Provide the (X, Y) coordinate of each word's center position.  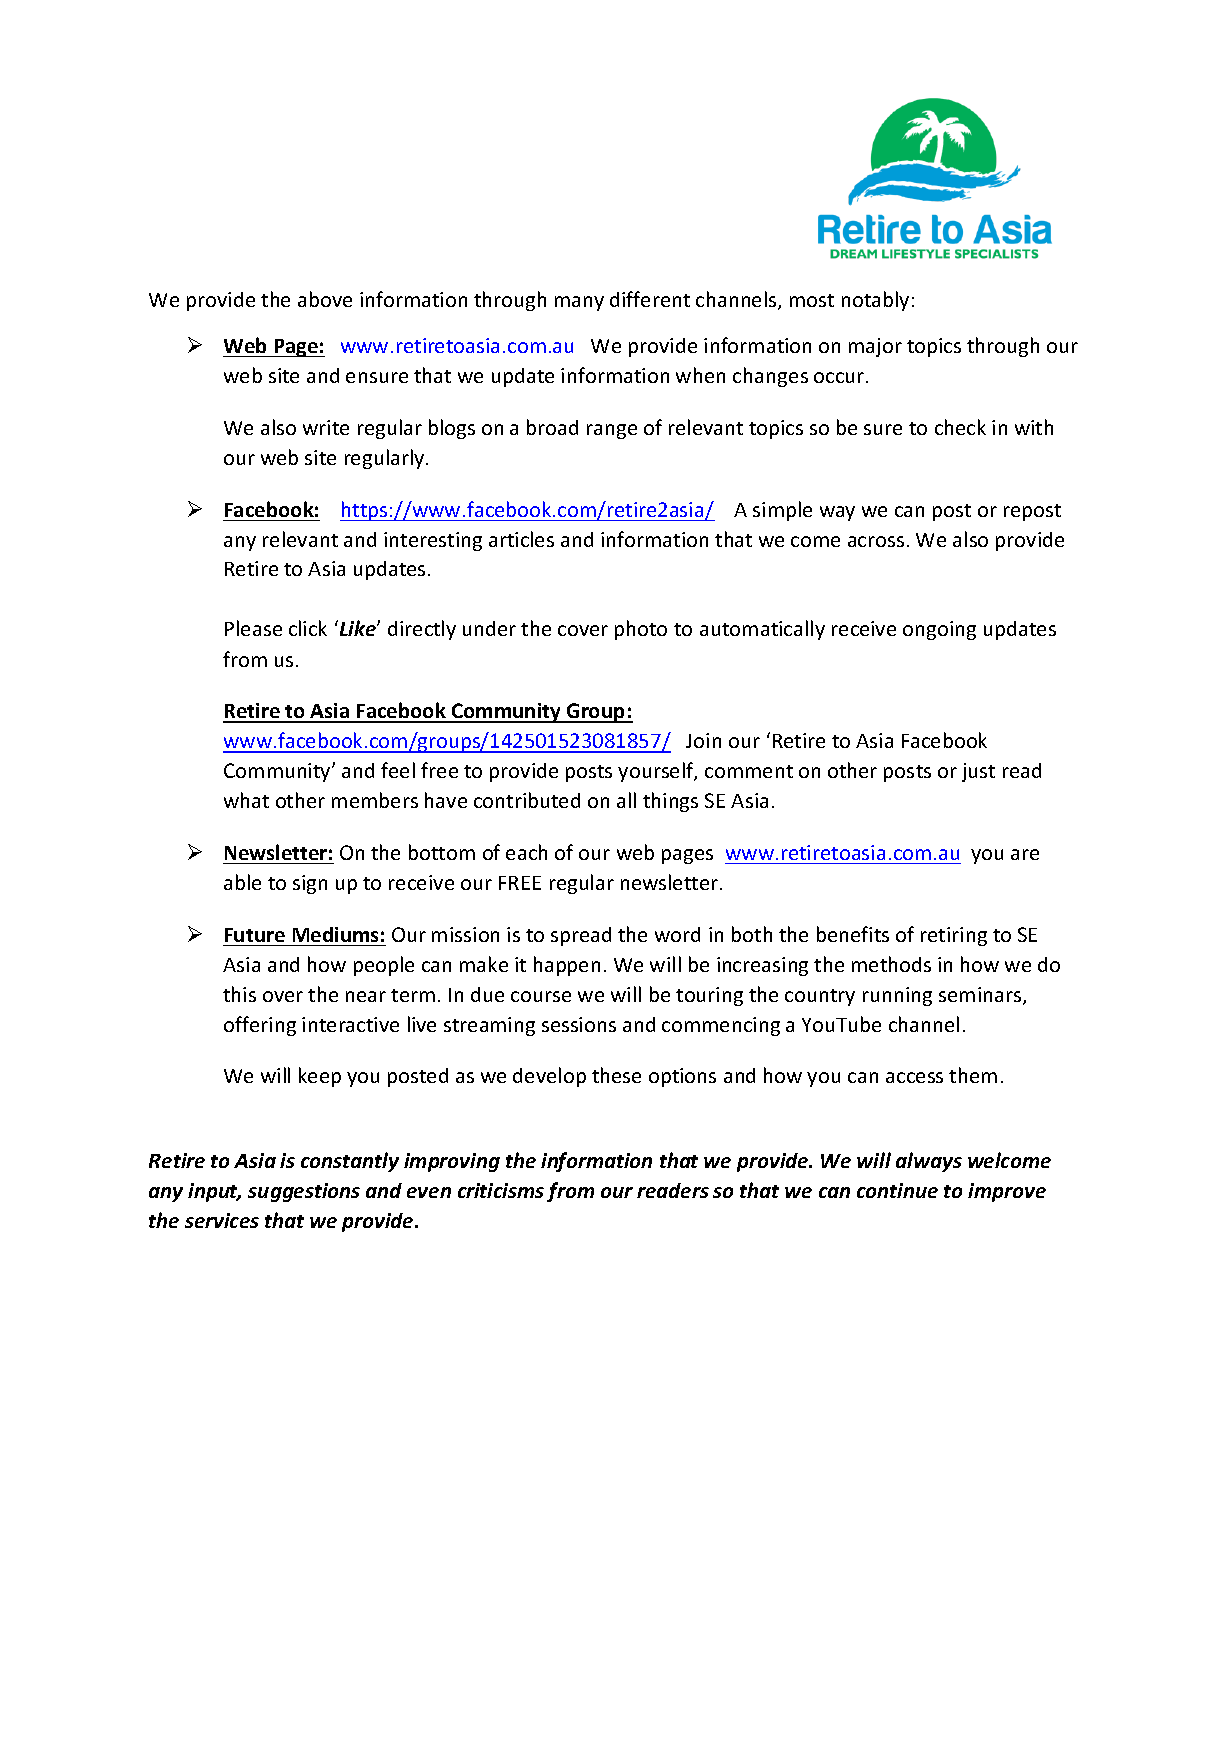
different (650, 299)
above (325, 299)
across (876, 541)
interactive (350, 1024)
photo (641, 630)
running (897, 996)
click (308, 628)
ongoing (939, 630)
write (326, 427)
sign (310, 884)
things (670, 802)
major (875, 347)
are (1025, 854)
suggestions (304, 1192)
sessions (579, 1024)
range (612, 431)
